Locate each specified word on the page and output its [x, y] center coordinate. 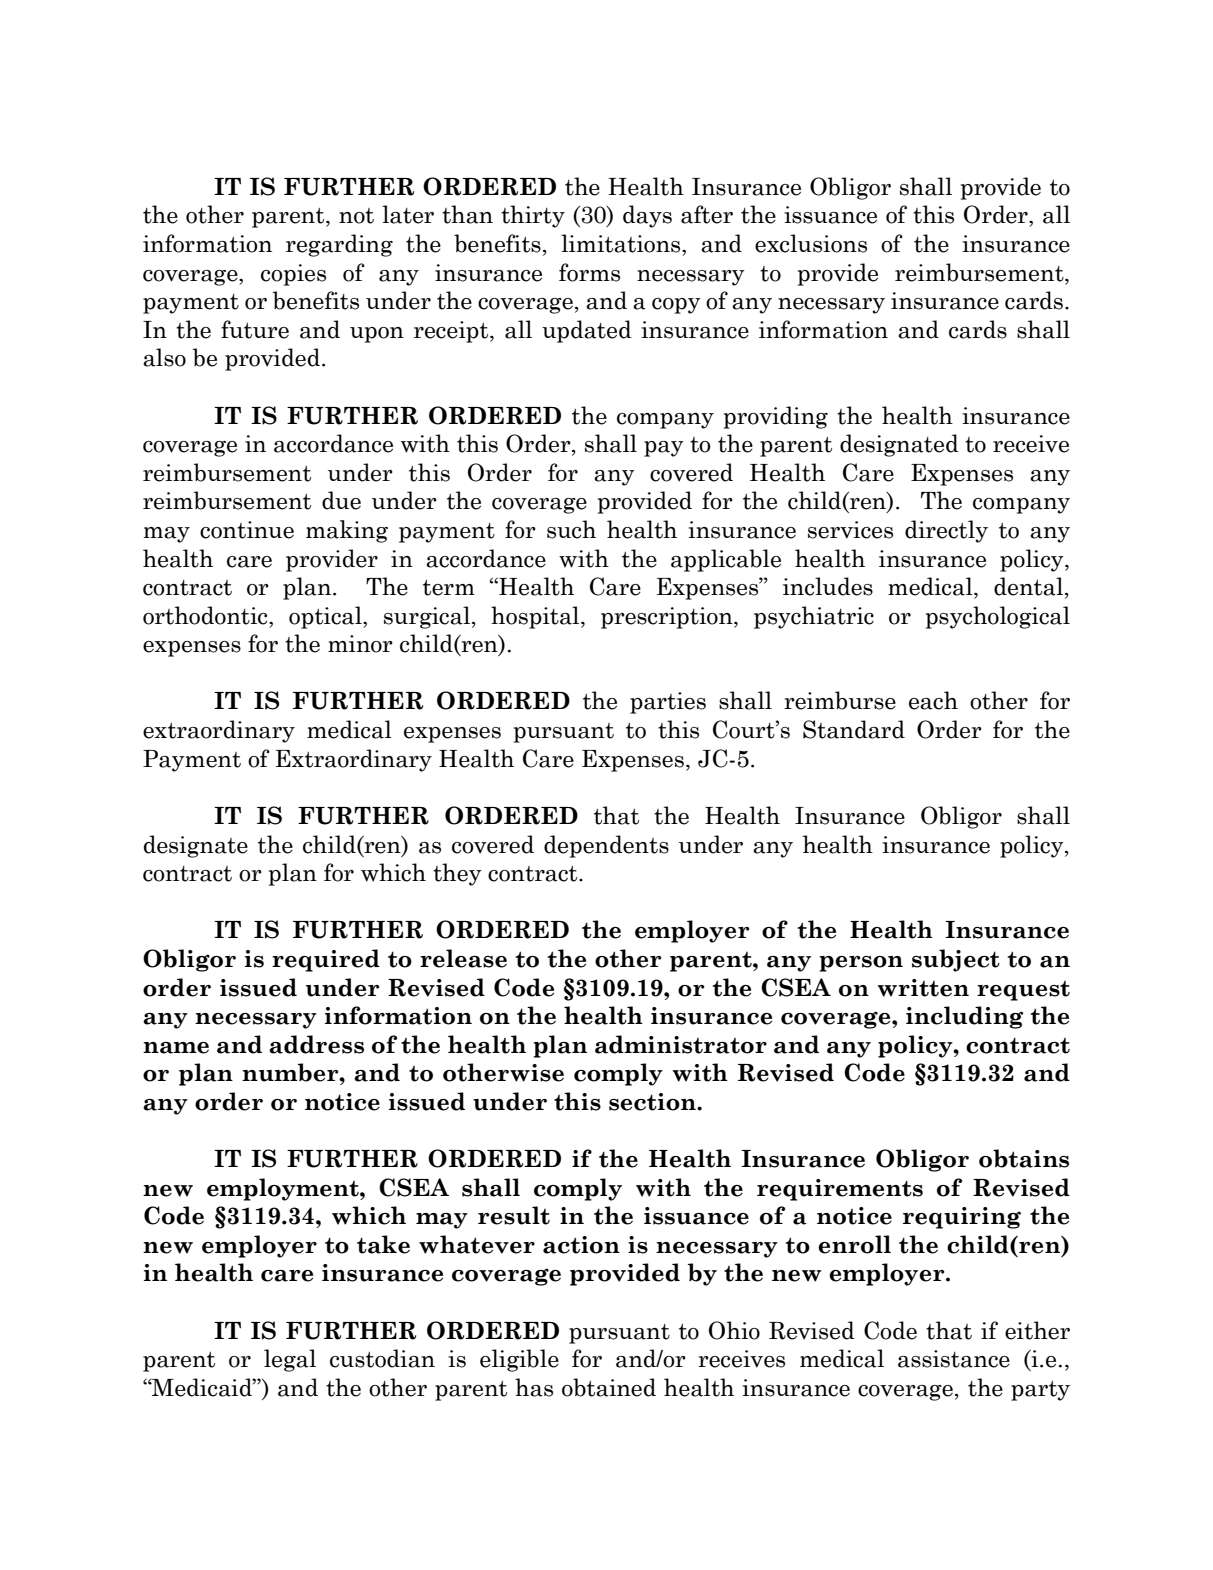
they [457, 874]
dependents [606, 846]
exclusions [811, 243]
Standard [854, 729]
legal [290, 1360]
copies [293, 275]
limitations [622, 243]
